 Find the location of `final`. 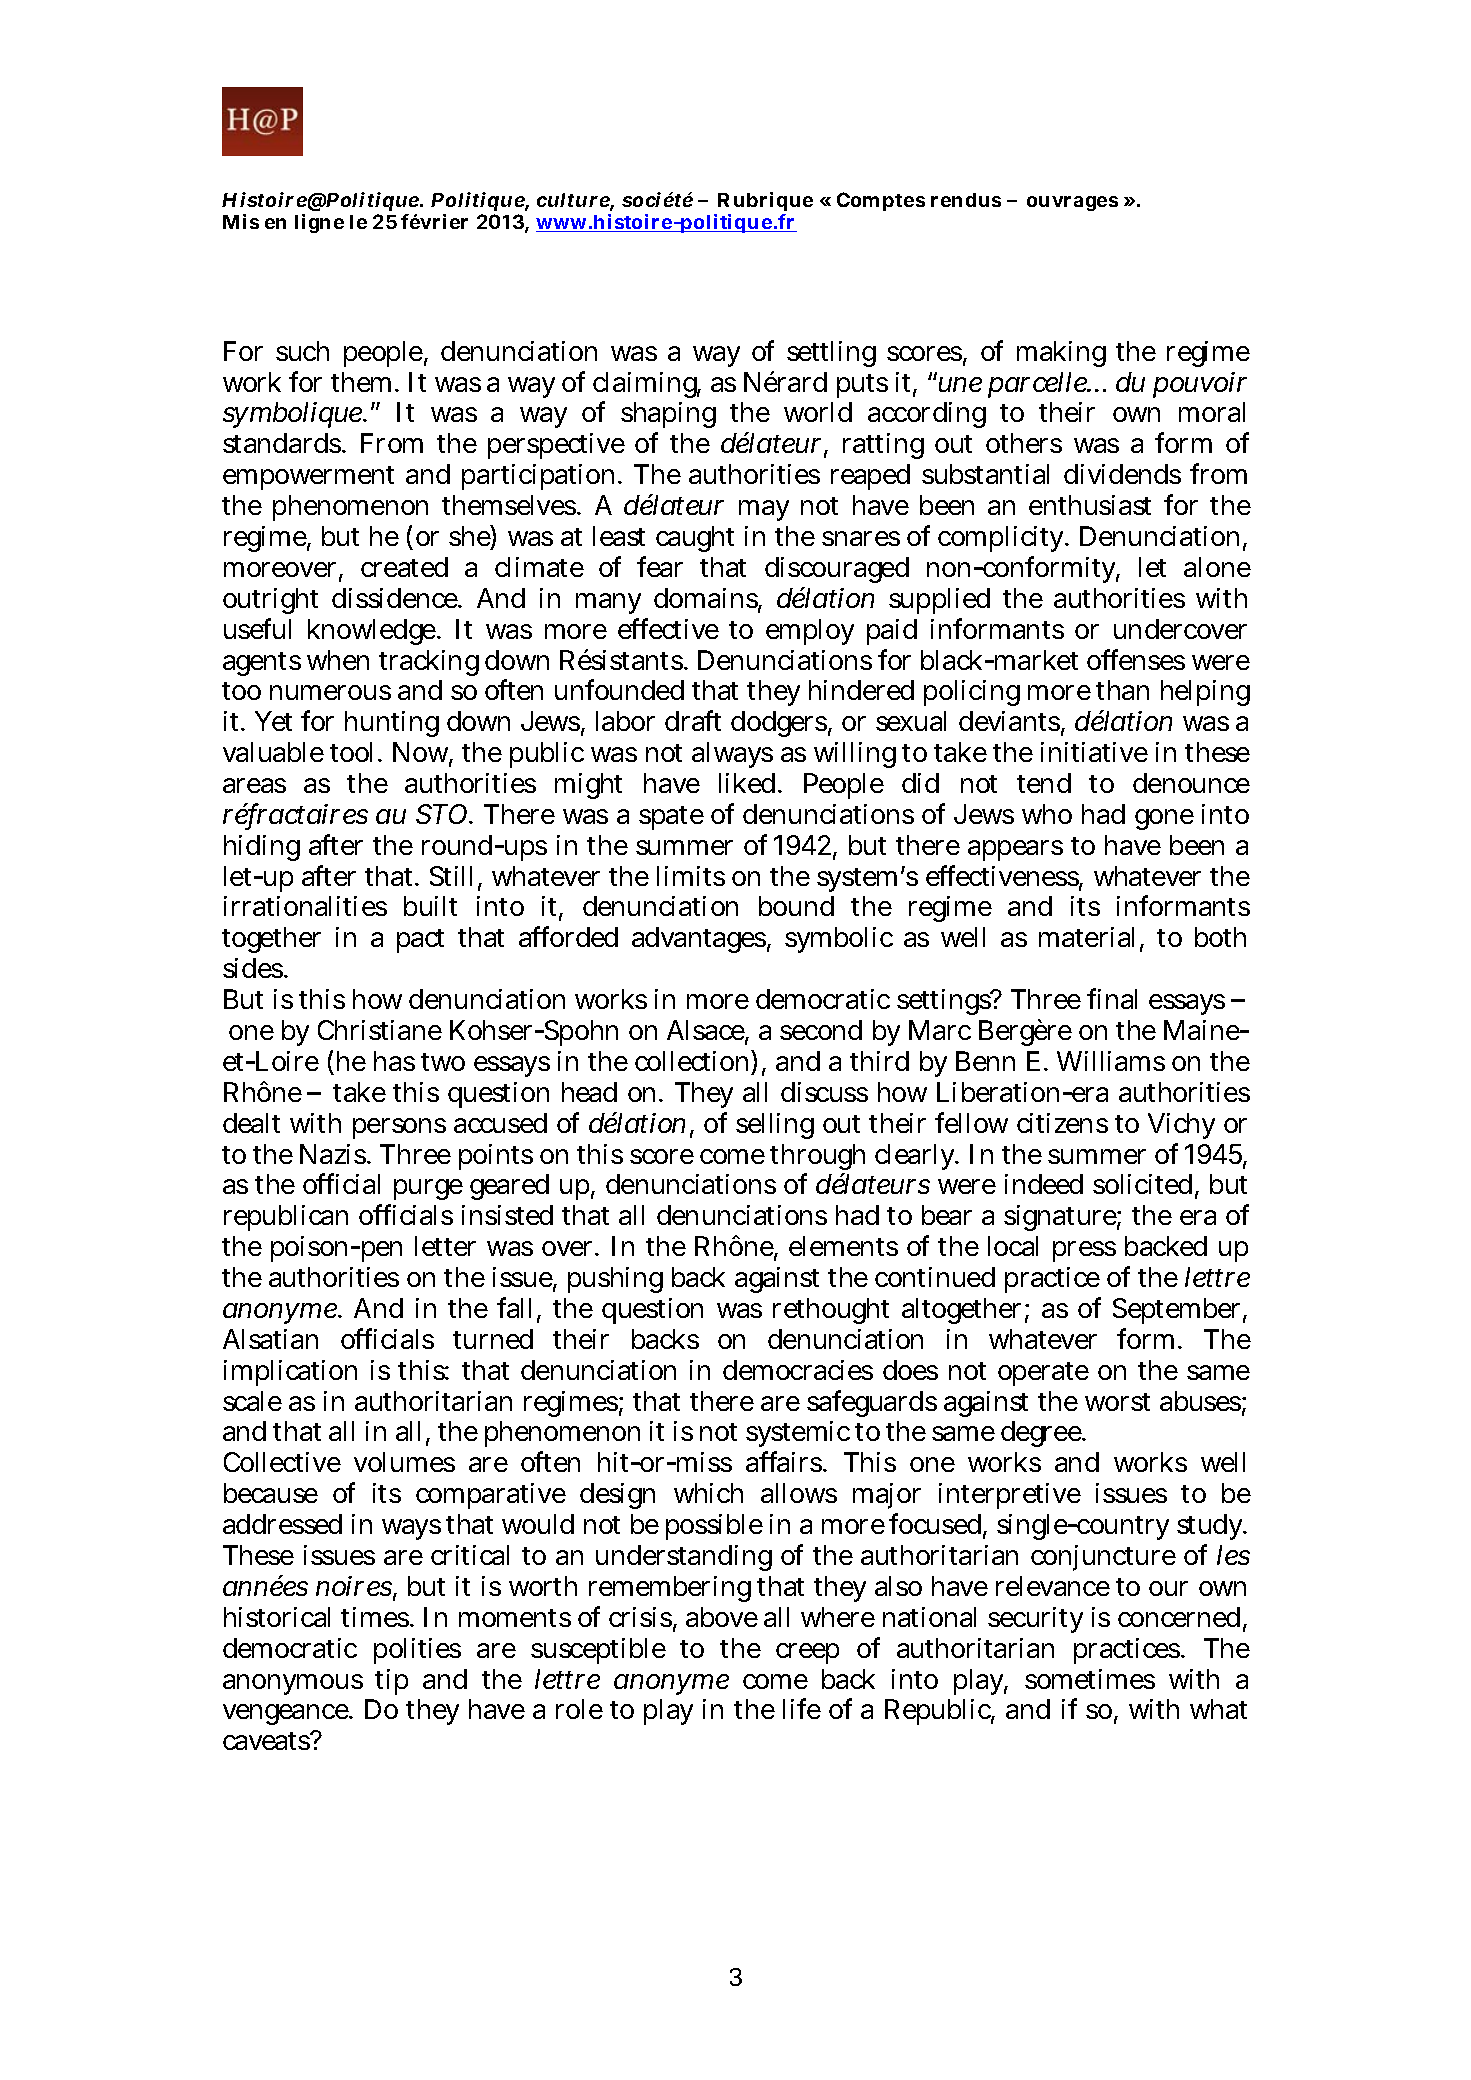

final is located at coordinates (1112, 998).
